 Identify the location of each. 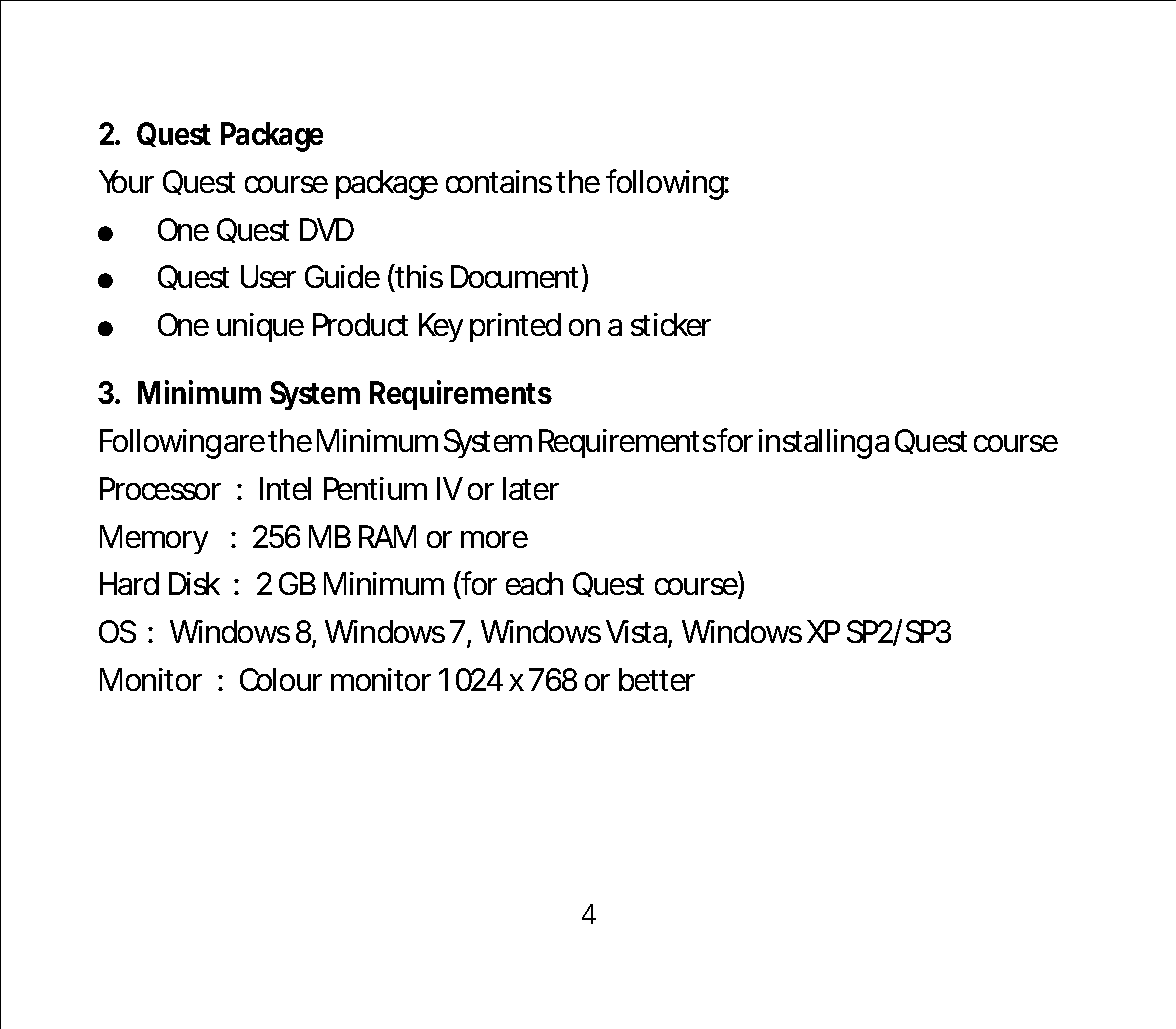
(534, 583).
